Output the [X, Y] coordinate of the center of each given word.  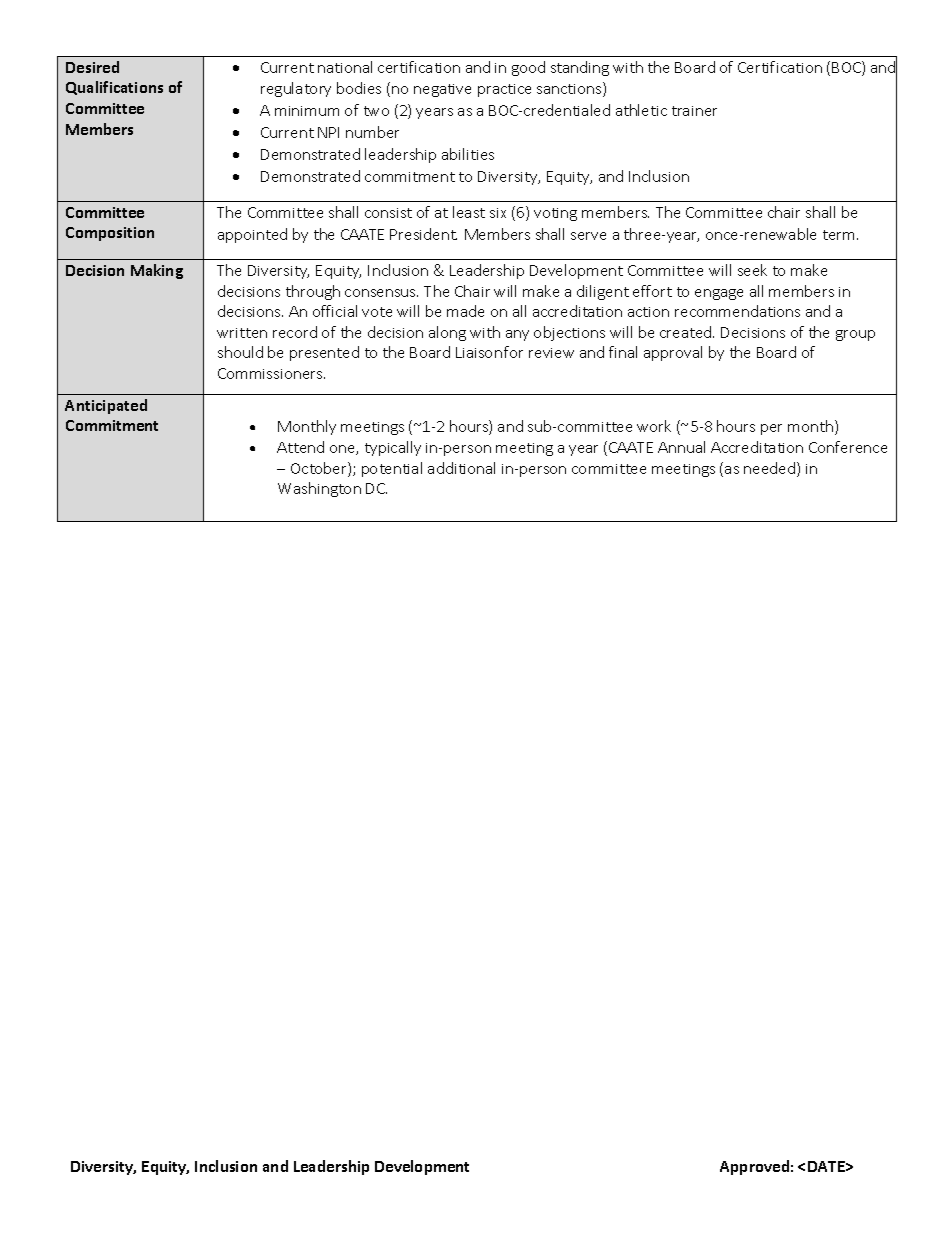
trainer [694, 111]
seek [752, 270]
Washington [319, 489]
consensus [381, 293]
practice [504, 90]
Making [157, 271]
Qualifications [114, 88]
